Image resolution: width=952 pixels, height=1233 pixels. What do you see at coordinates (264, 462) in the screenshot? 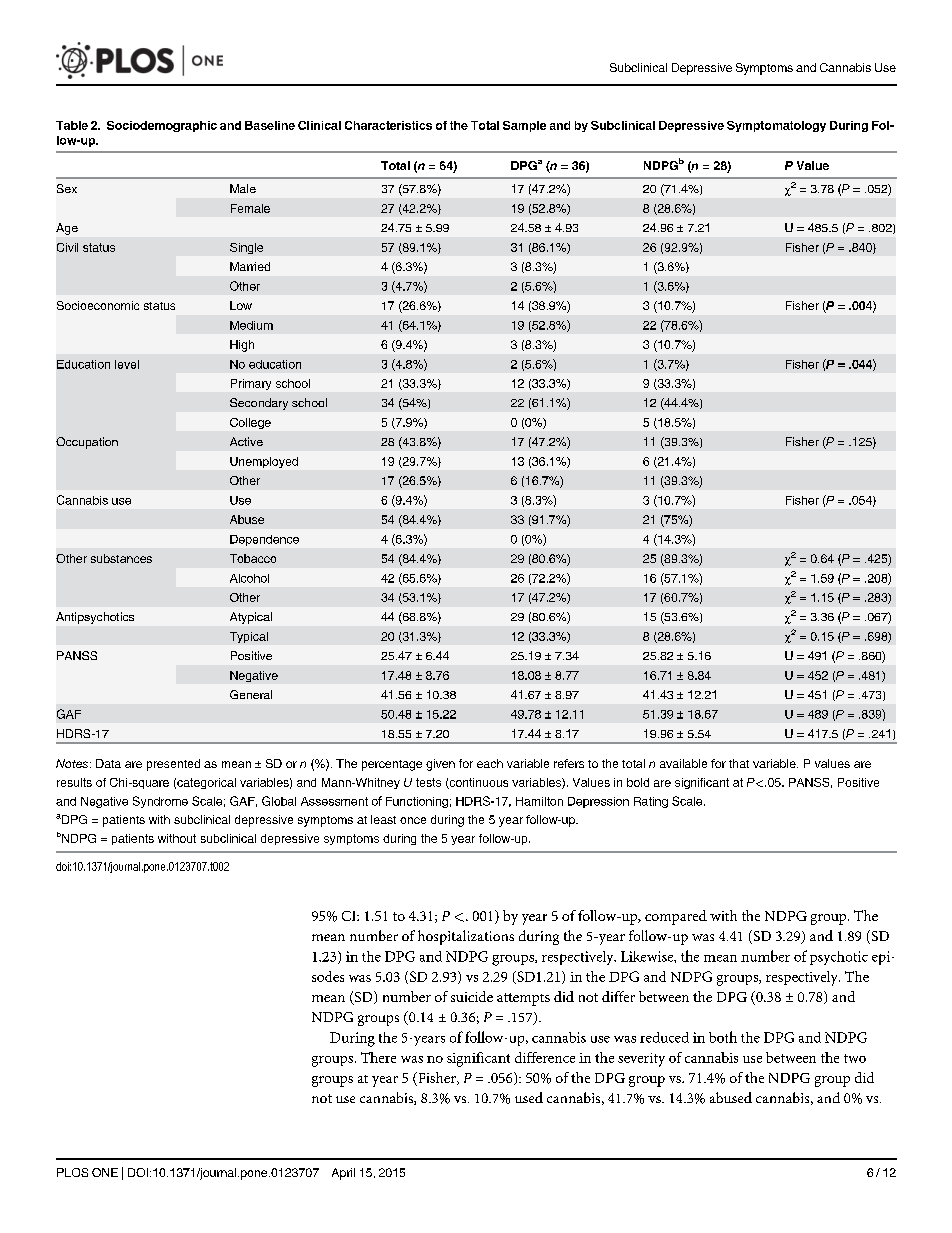
I see `Unemployed` at bounding box center [264, 462].
